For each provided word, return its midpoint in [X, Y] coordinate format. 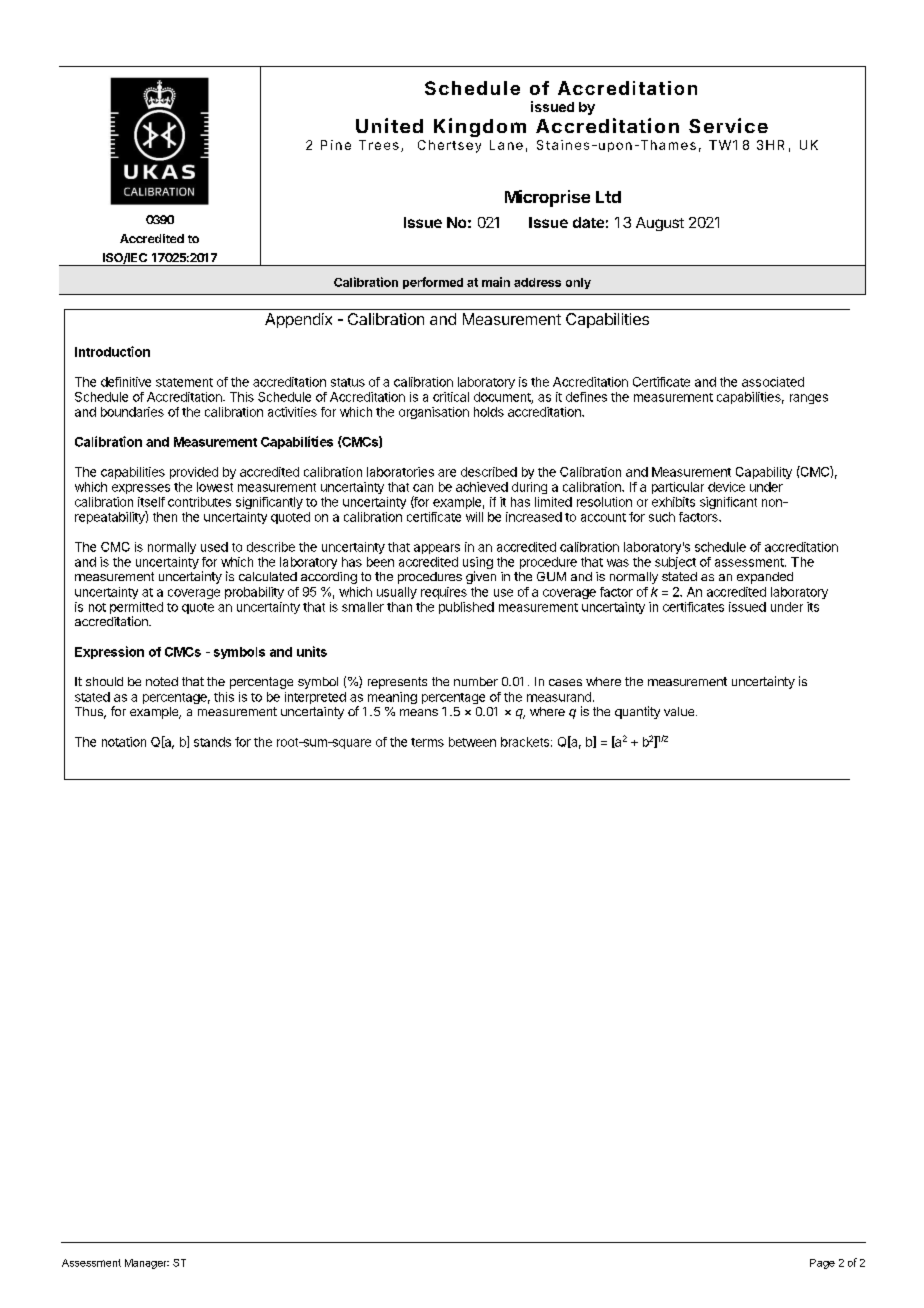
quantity [637, 712]
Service [728, 125]
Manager [147, 1264]
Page [822, 1264]
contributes [199, 502]
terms [427, 742]
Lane [506, 145]
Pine [336, 145]
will [474, 517]
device [726, 487]
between [472, 742]
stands [212, 742]
